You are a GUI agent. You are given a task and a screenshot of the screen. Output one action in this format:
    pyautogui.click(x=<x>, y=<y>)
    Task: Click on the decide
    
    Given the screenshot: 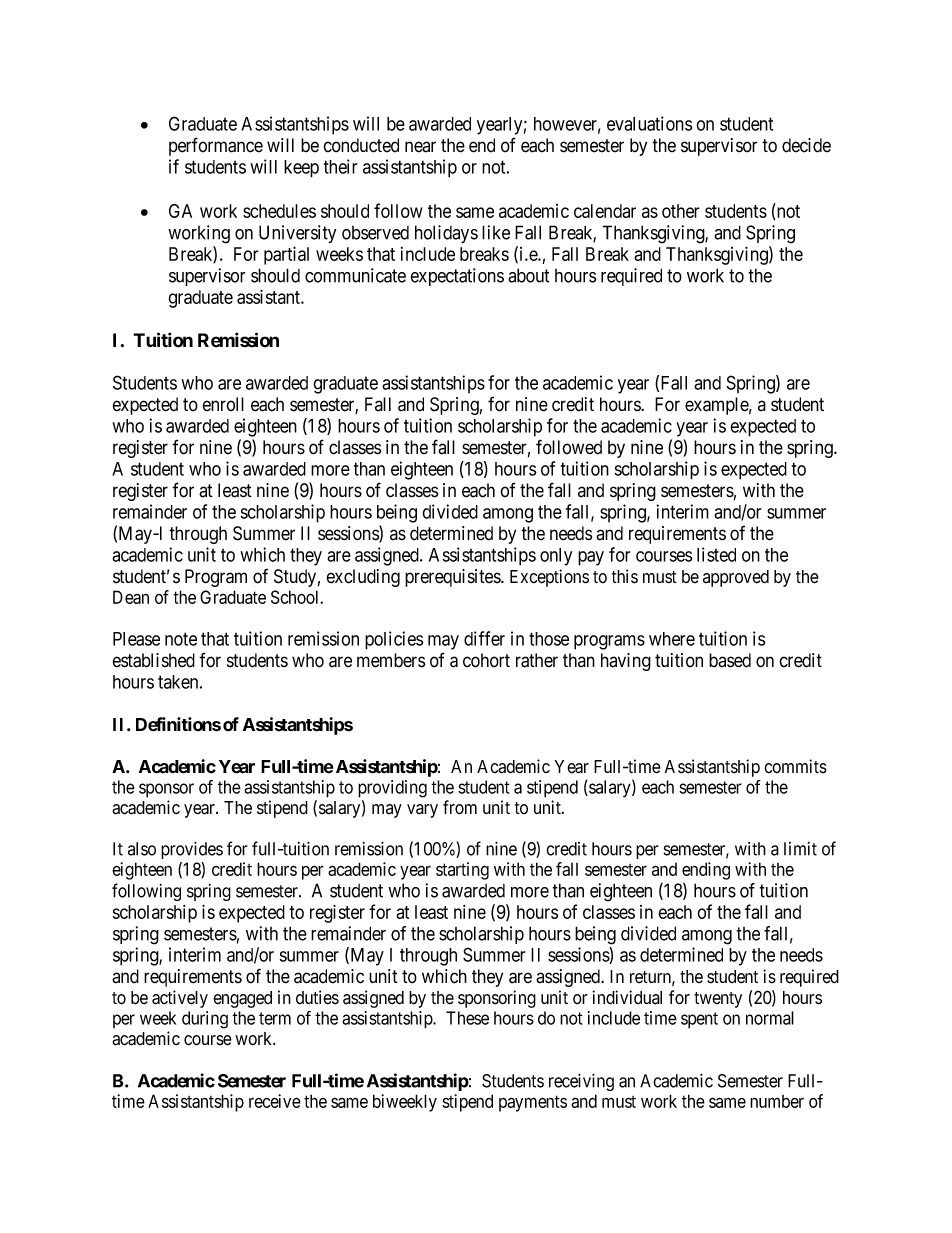 What is the action you would take?
    pyautogui.click(x=806, y=145)
